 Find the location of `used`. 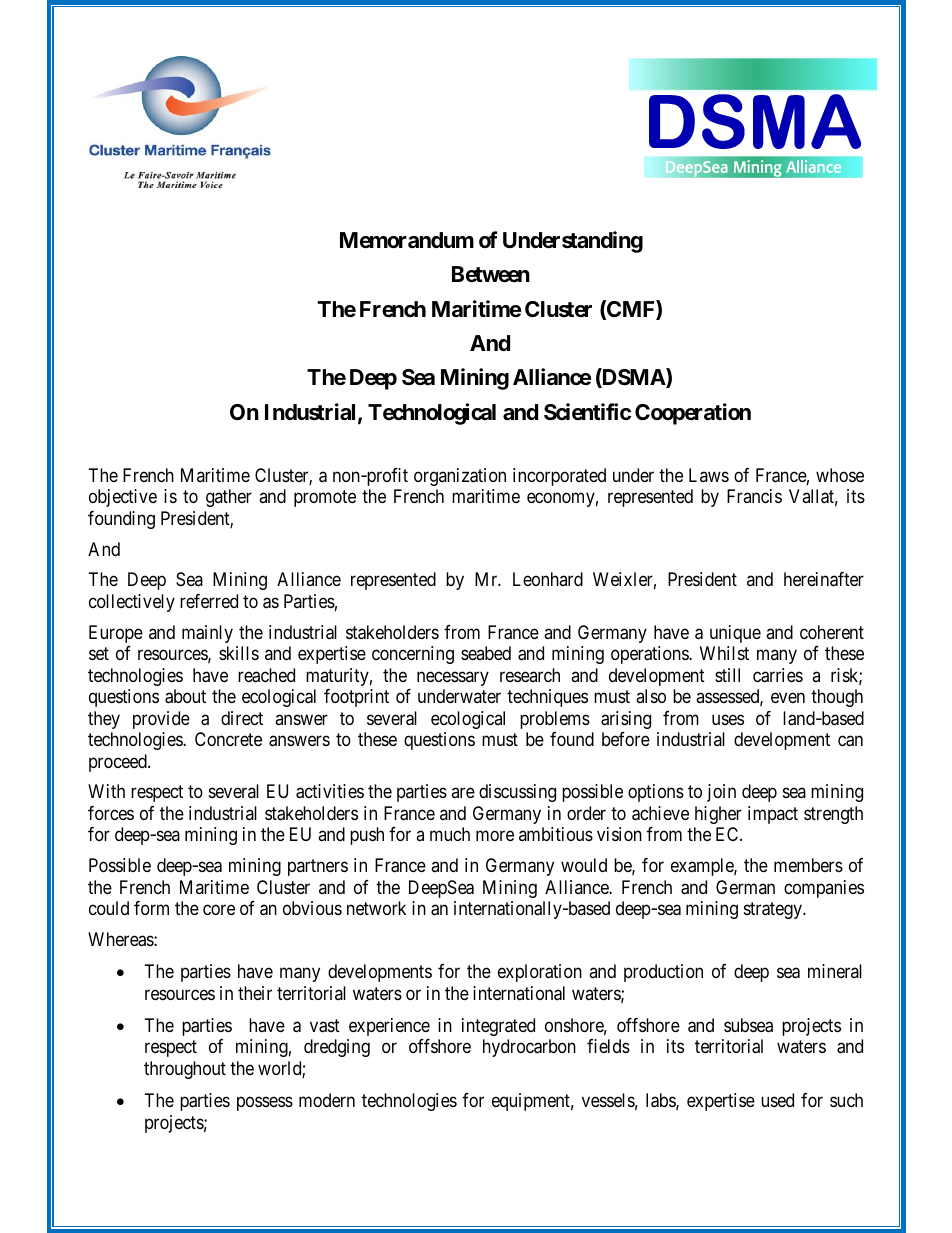

used is located at coordinates (777, 1100).
